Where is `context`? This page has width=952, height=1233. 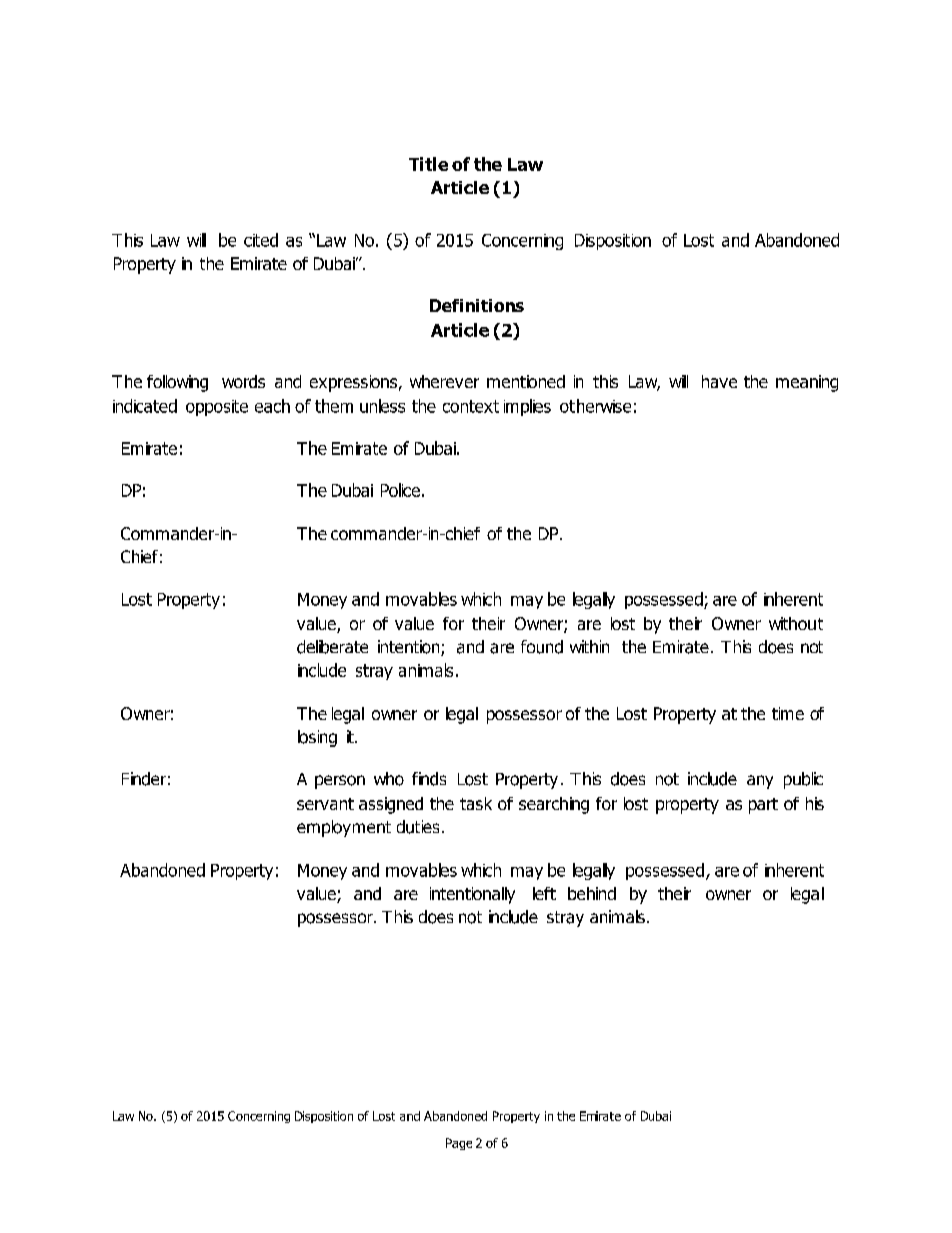 context is located at coordinates (471, 406).
